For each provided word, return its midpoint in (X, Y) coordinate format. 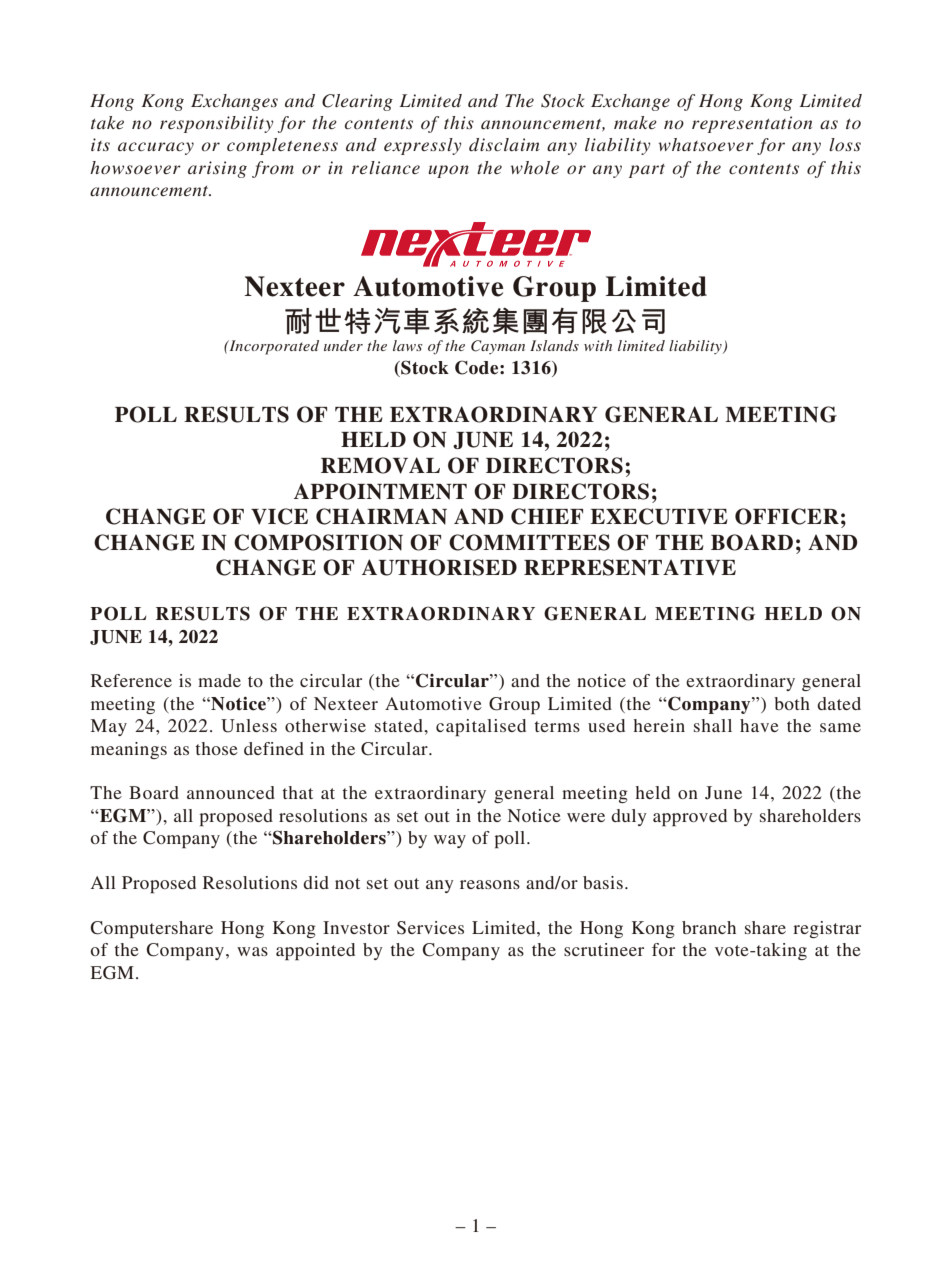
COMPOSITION (318, 542)
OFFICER (787, 516)
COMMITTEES (529, 542)
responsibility (217, 124)
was (252, 951)
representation (752, 124)
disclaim (504, 144)
